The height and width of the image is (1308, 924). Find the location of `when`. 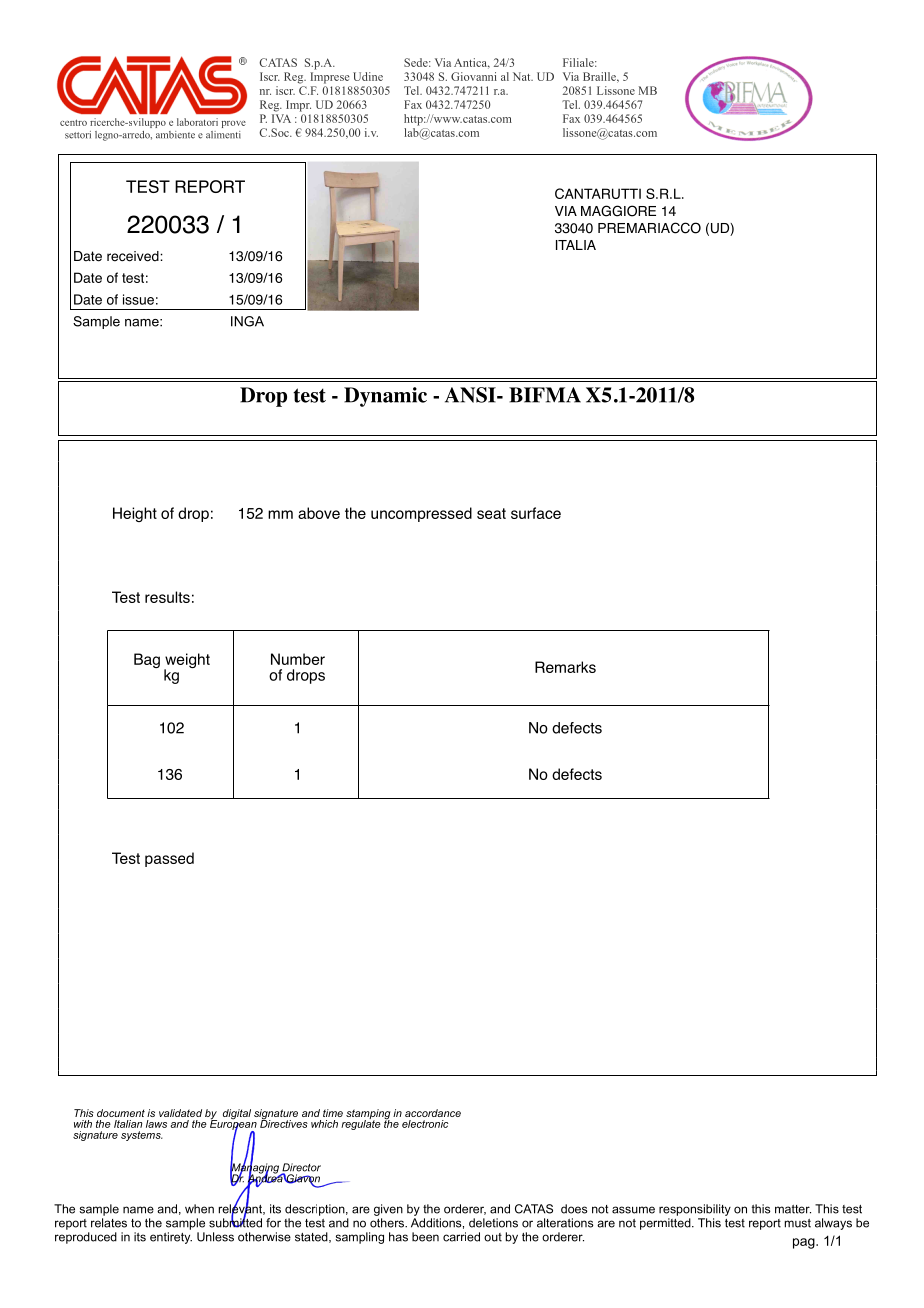

when is located at coordinates (199, 1209).
